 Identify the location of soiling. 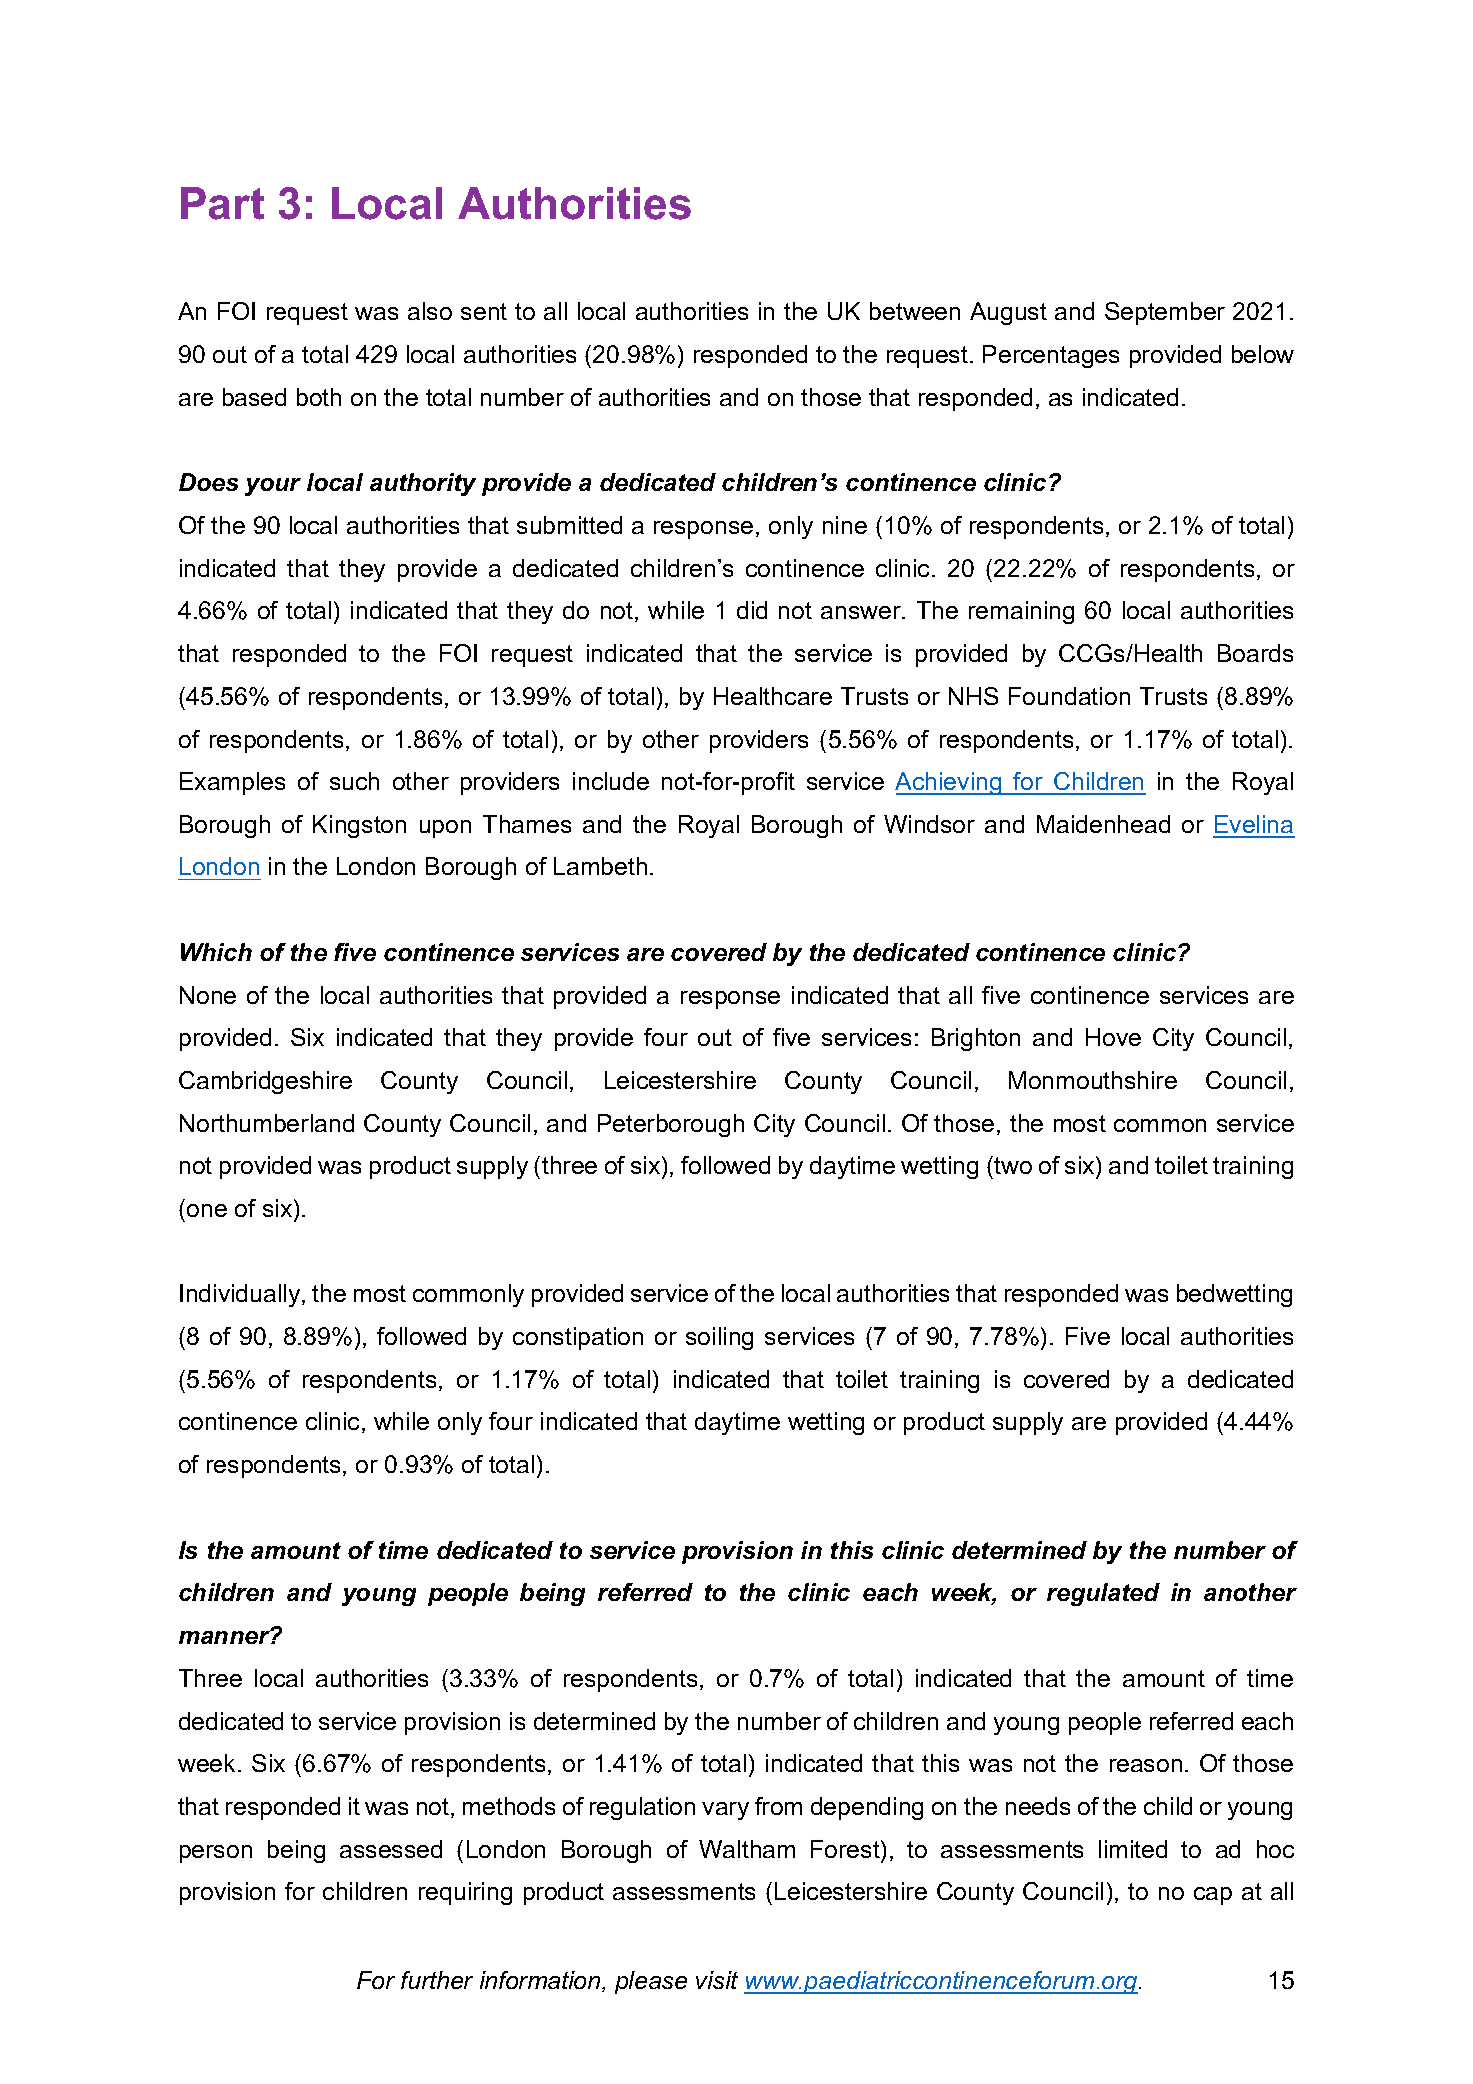
(719, 1338).
